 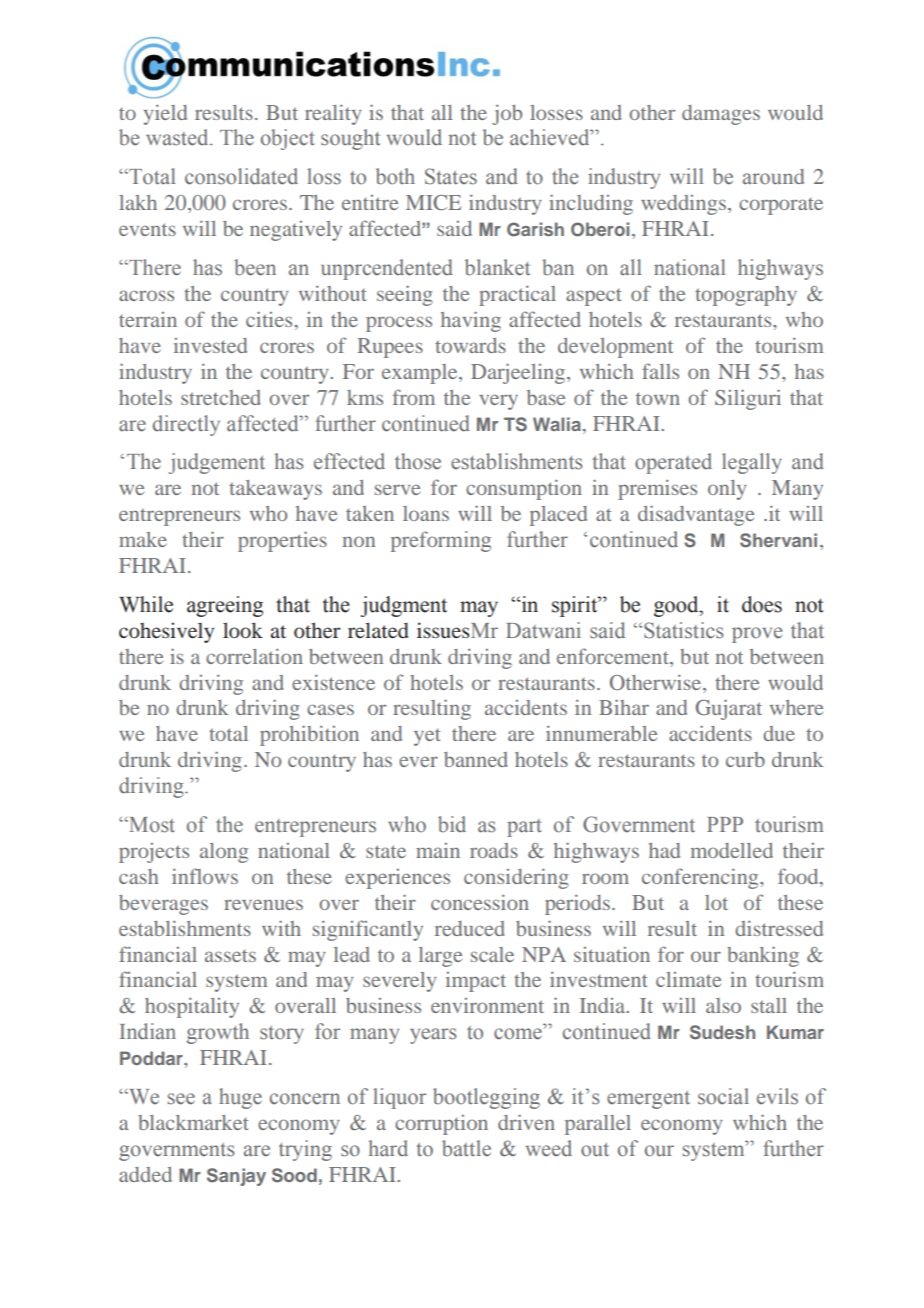 I want to click on battle, so click(x=466, y=1148).
